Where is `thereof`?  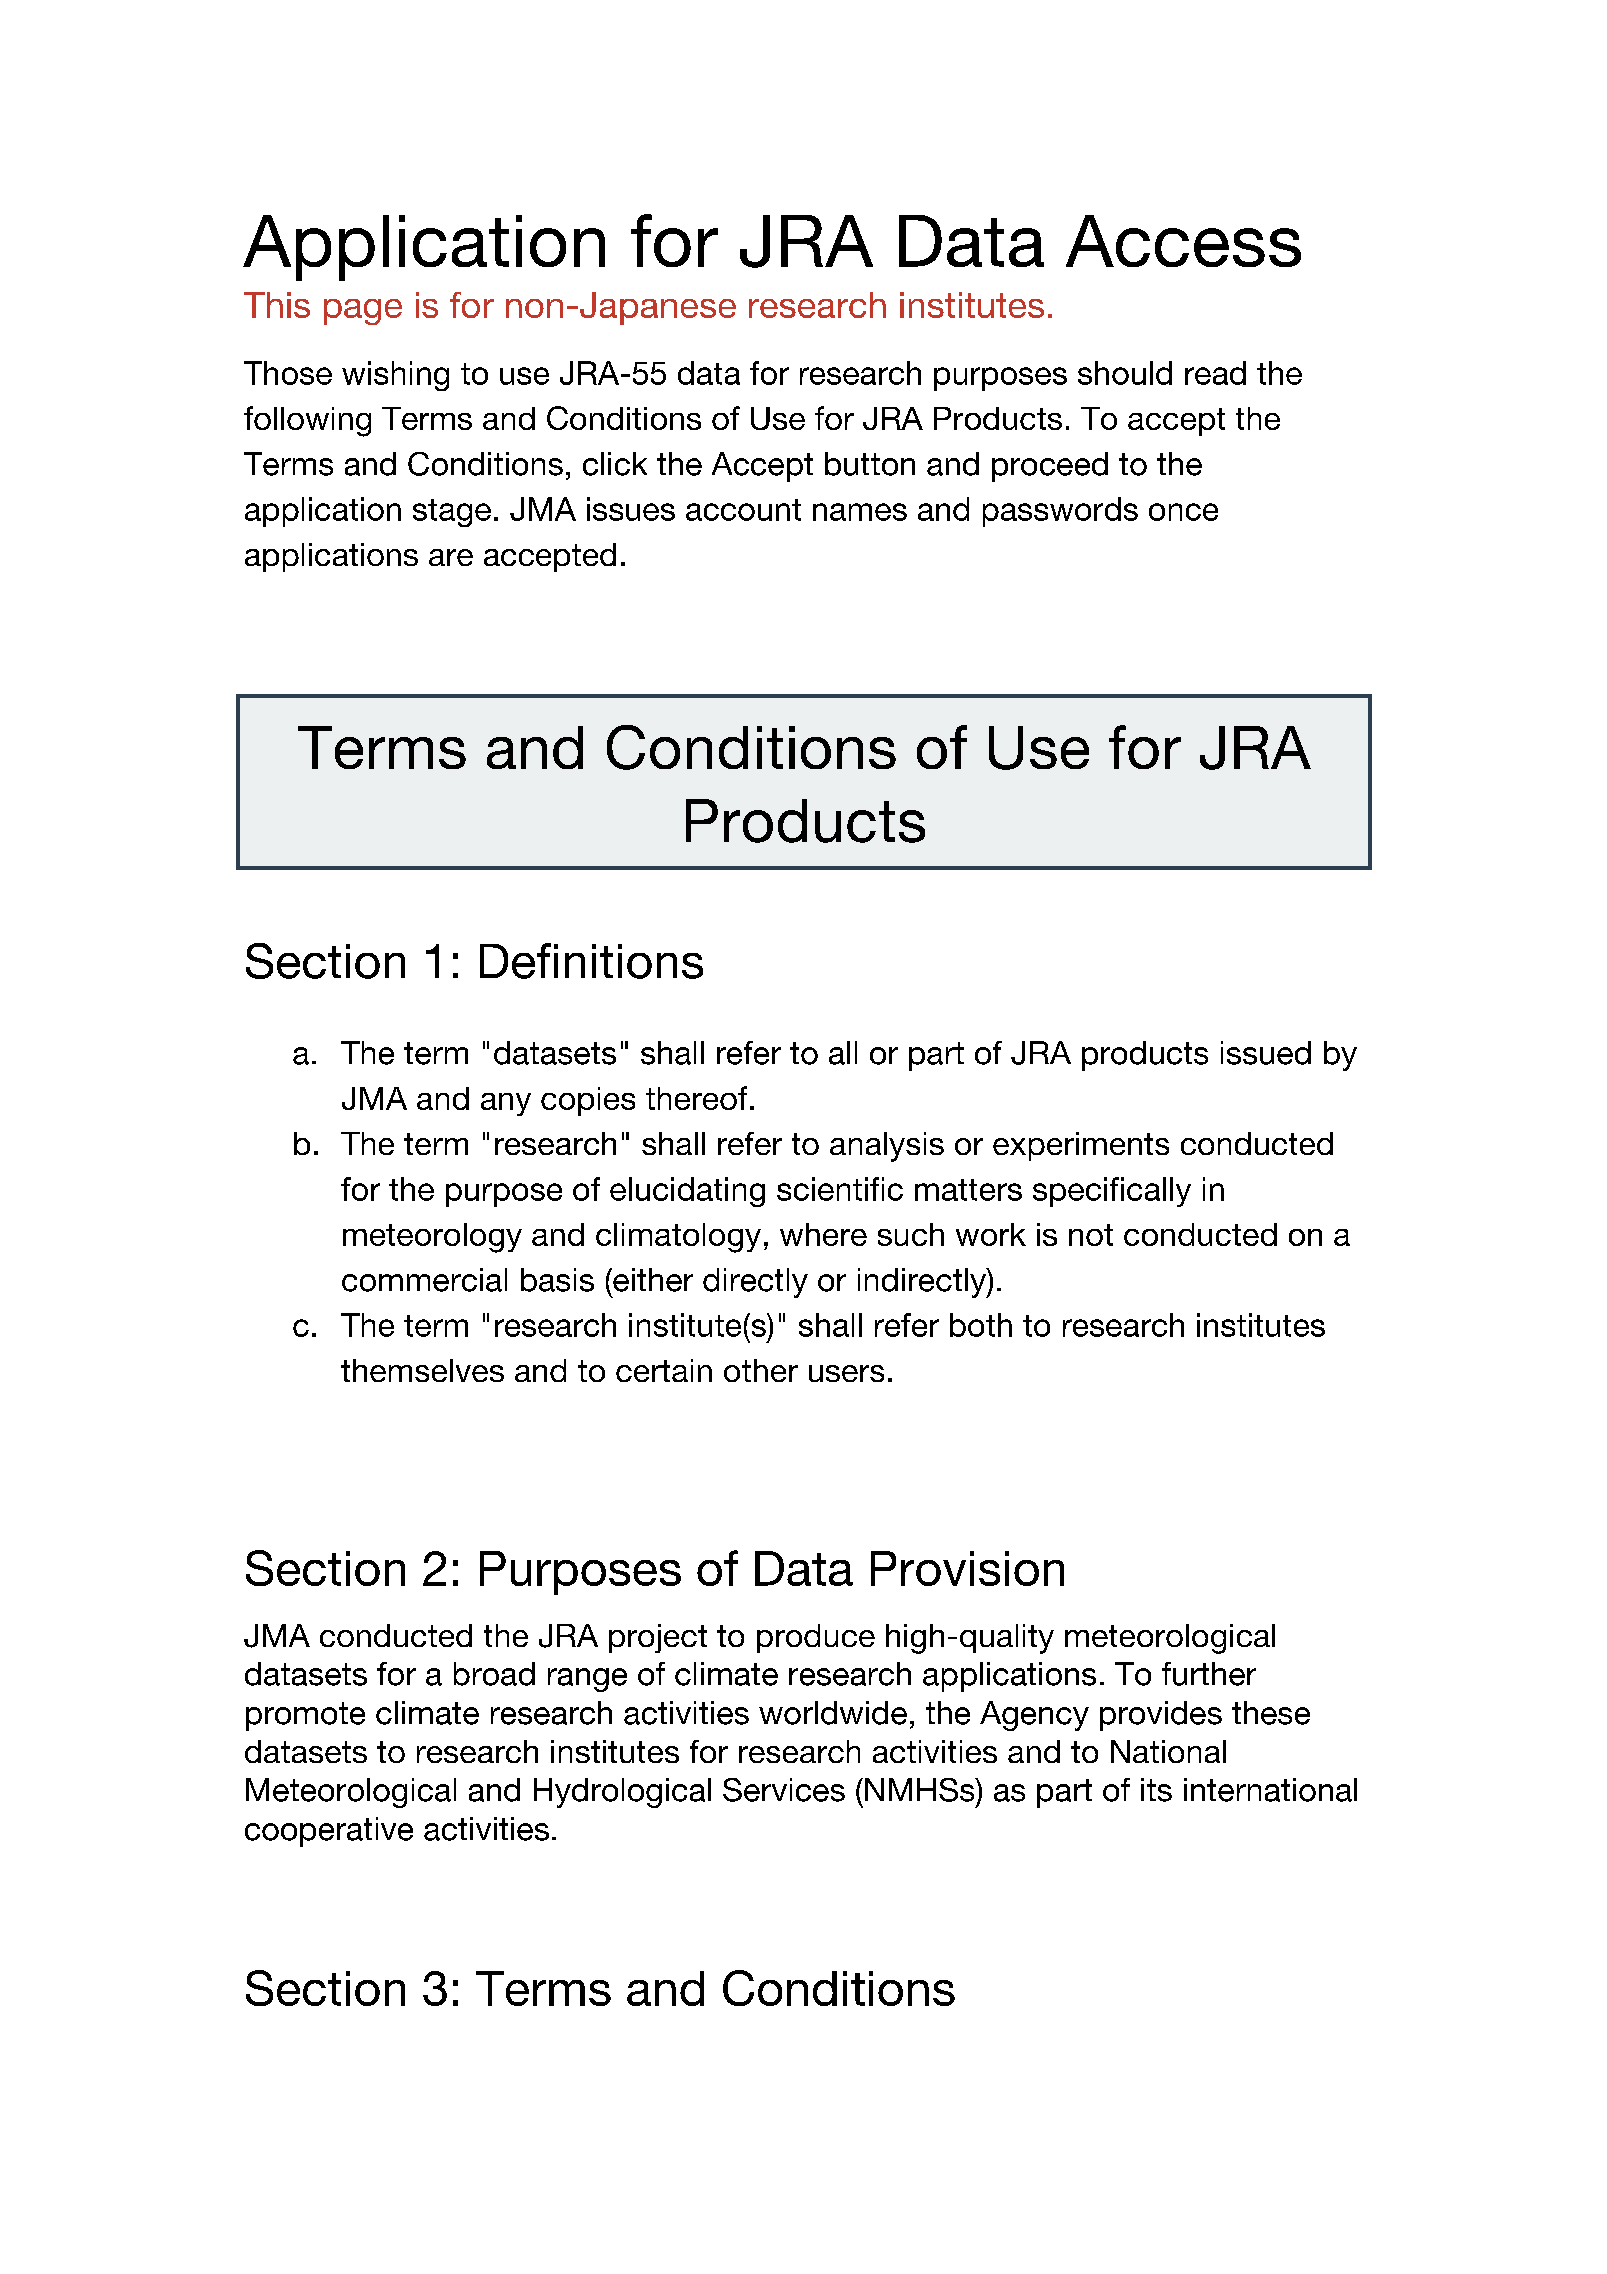
thereof is located at coordinates (696, 1098).
